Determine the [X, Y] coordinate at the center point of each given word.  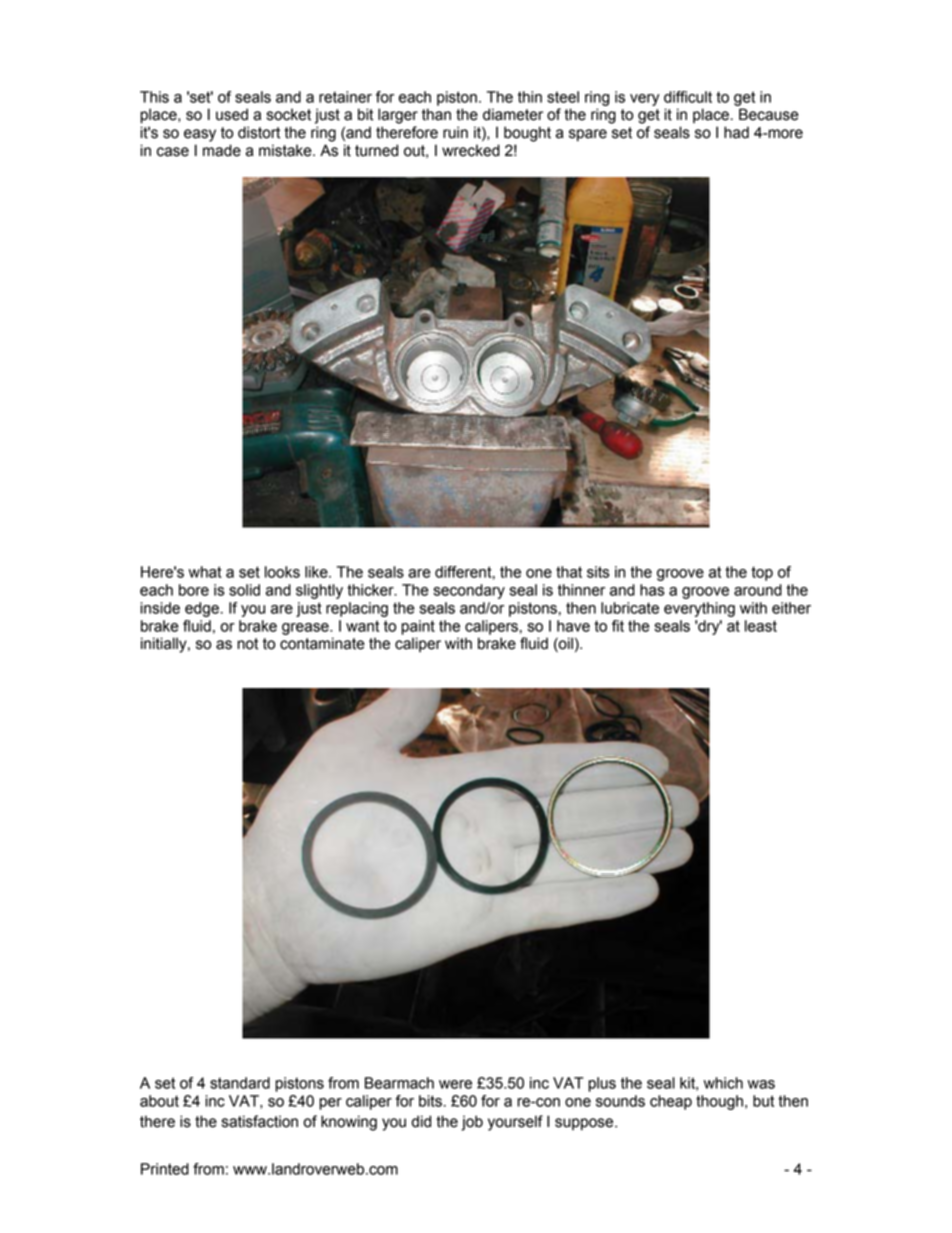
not [247, 644]
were [455, 1084]
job [472, 1123]
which [723, 1083]
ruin [455, 132]
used [232, 114]
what [205, 572]
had [736, 132]
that [569, 572]
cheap [671, 1102]
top [762, 573]
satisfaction [260, 1121]
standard [240, 1083]
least [761, 626]
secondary [469, 591]
